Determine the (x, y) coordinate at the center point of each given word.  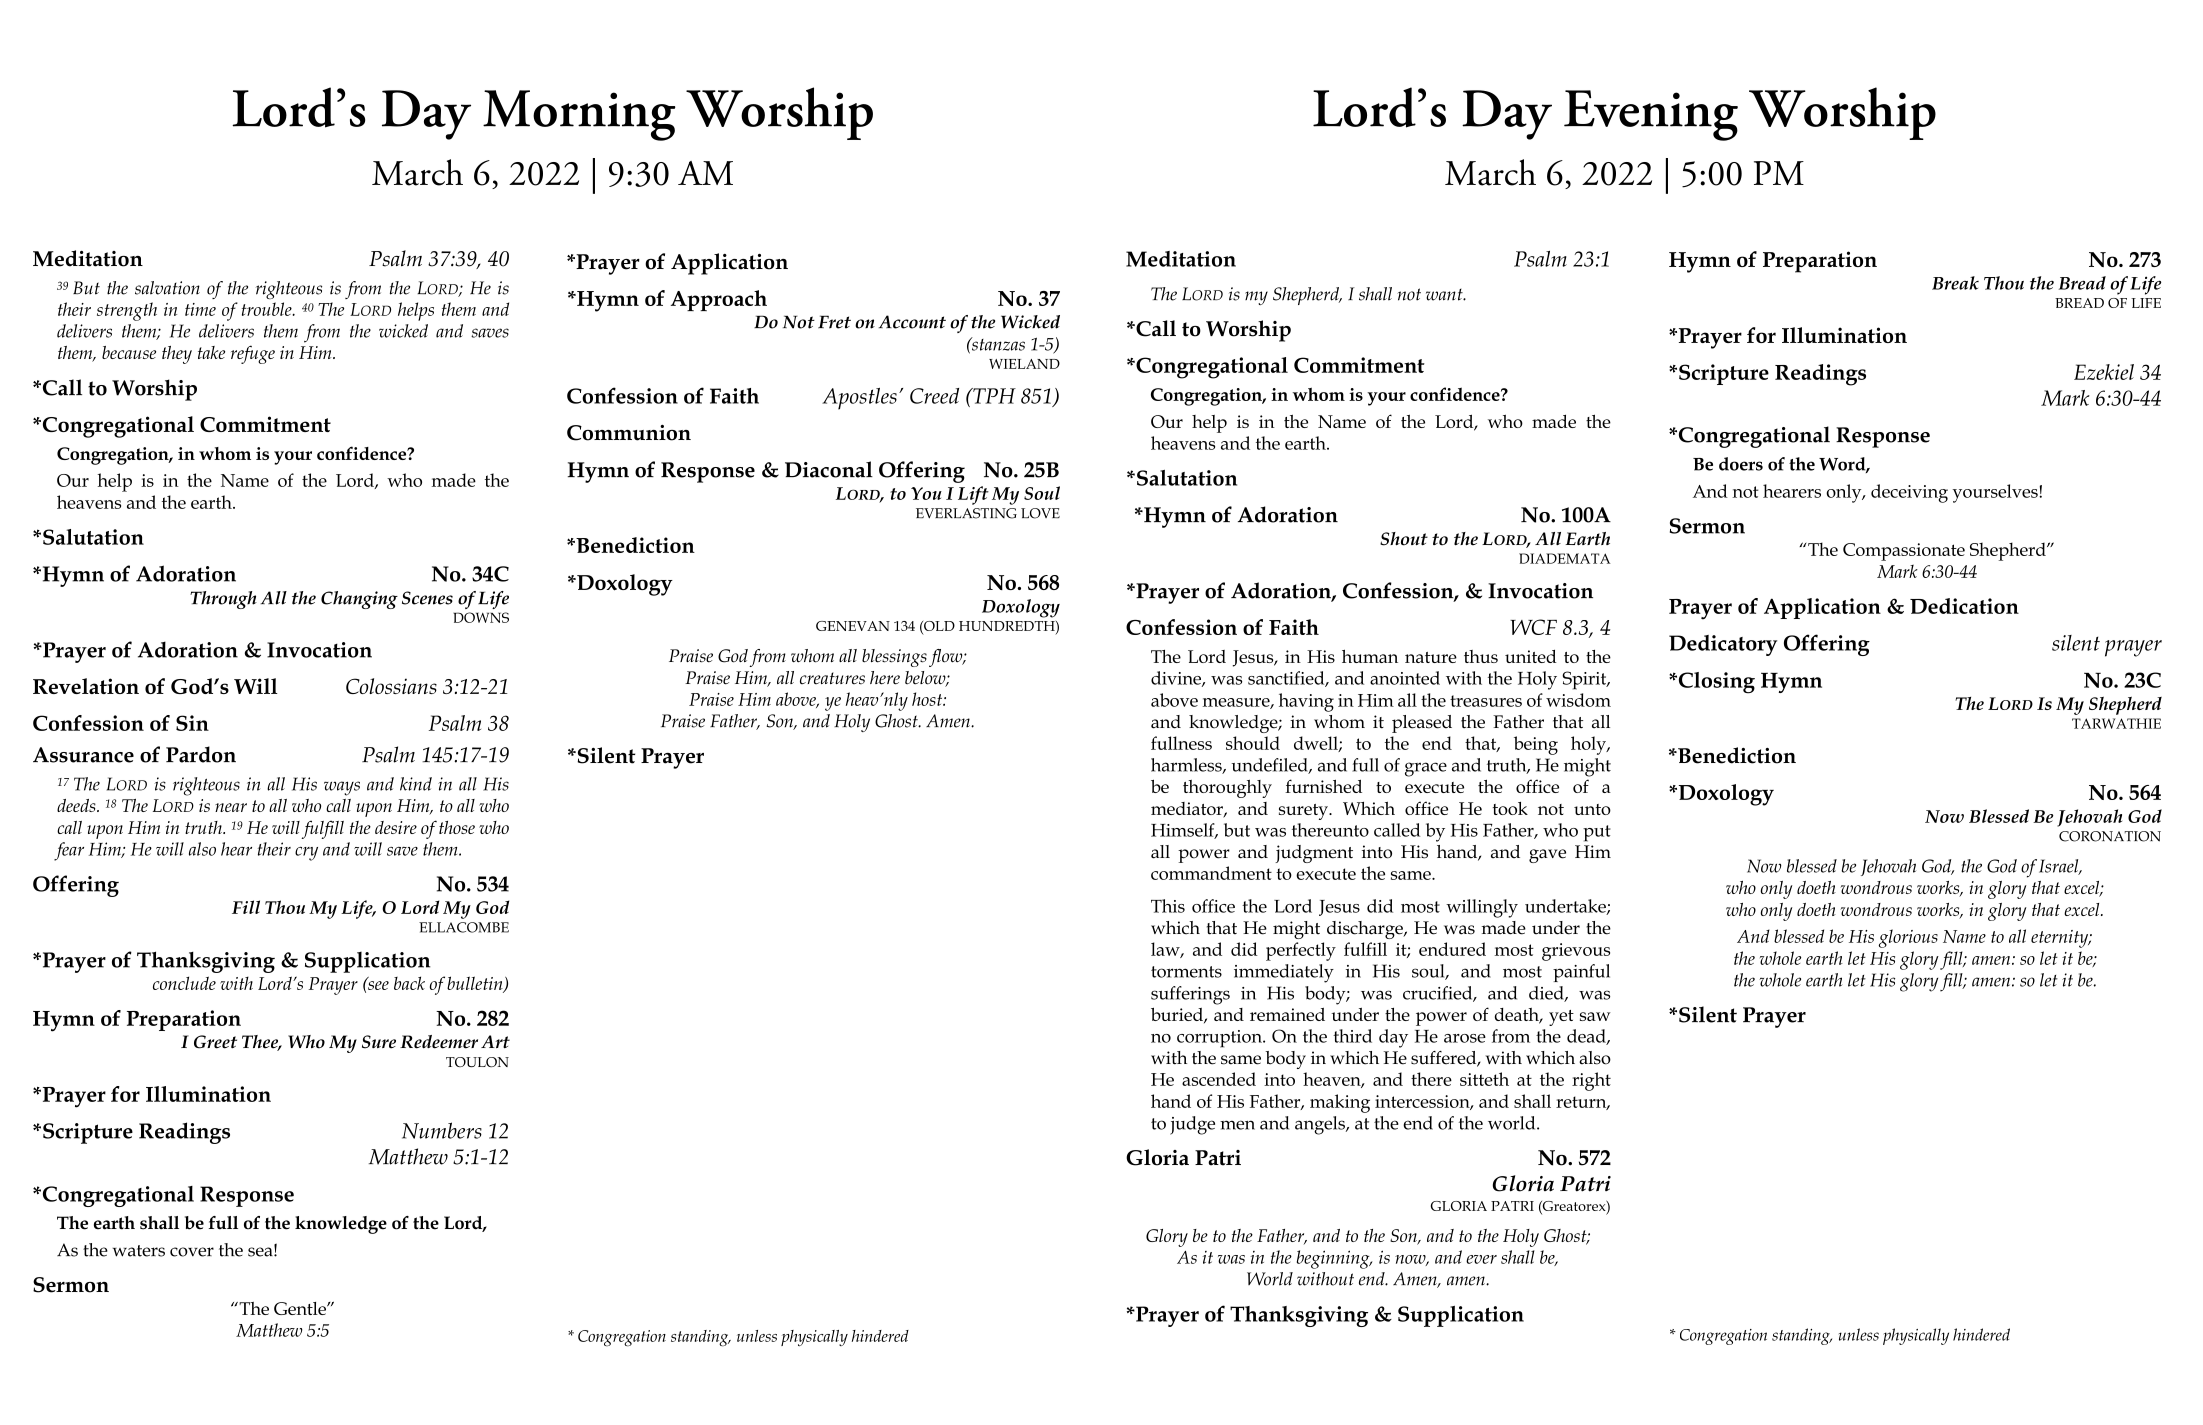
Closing (1715, 683)
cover (192, 1252)
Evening (1651, 115)
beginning (1334, 1259)
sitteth (1484, 1079)
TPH (993, 396)
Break (1955, 283)
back (409, 983)
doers (1741, 464)
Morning (579, 115)
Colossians (391, 686)
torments (1186, 972)
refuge (253, 354)
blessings (894, 658)
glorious (1908, 938)
